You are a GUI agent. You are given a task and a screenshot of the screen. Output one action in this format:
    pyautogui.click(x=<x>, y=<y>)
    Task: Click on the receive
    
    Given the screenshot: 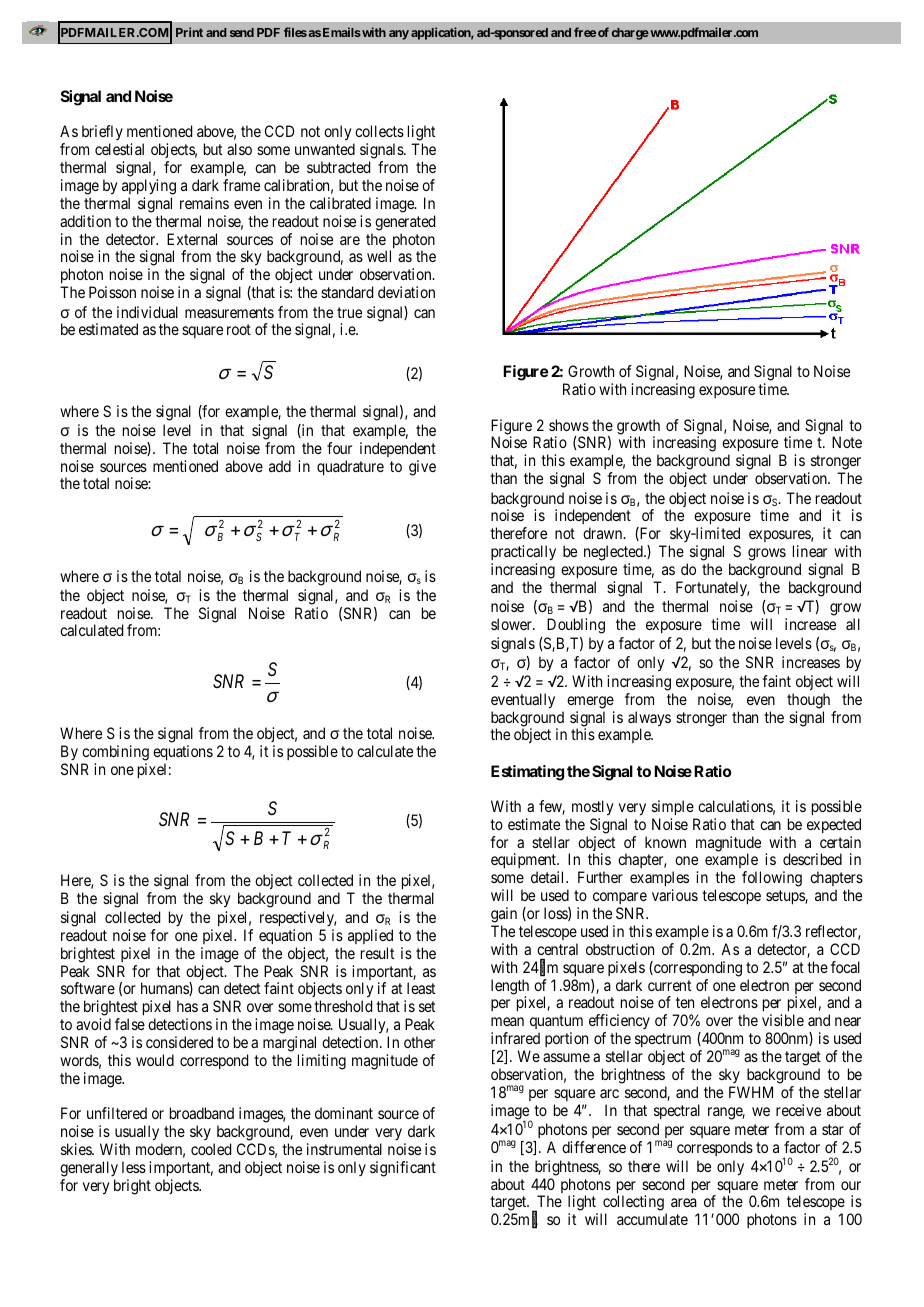 What is the action you would take?
    pyautogui.click(x=798, y=1110)
